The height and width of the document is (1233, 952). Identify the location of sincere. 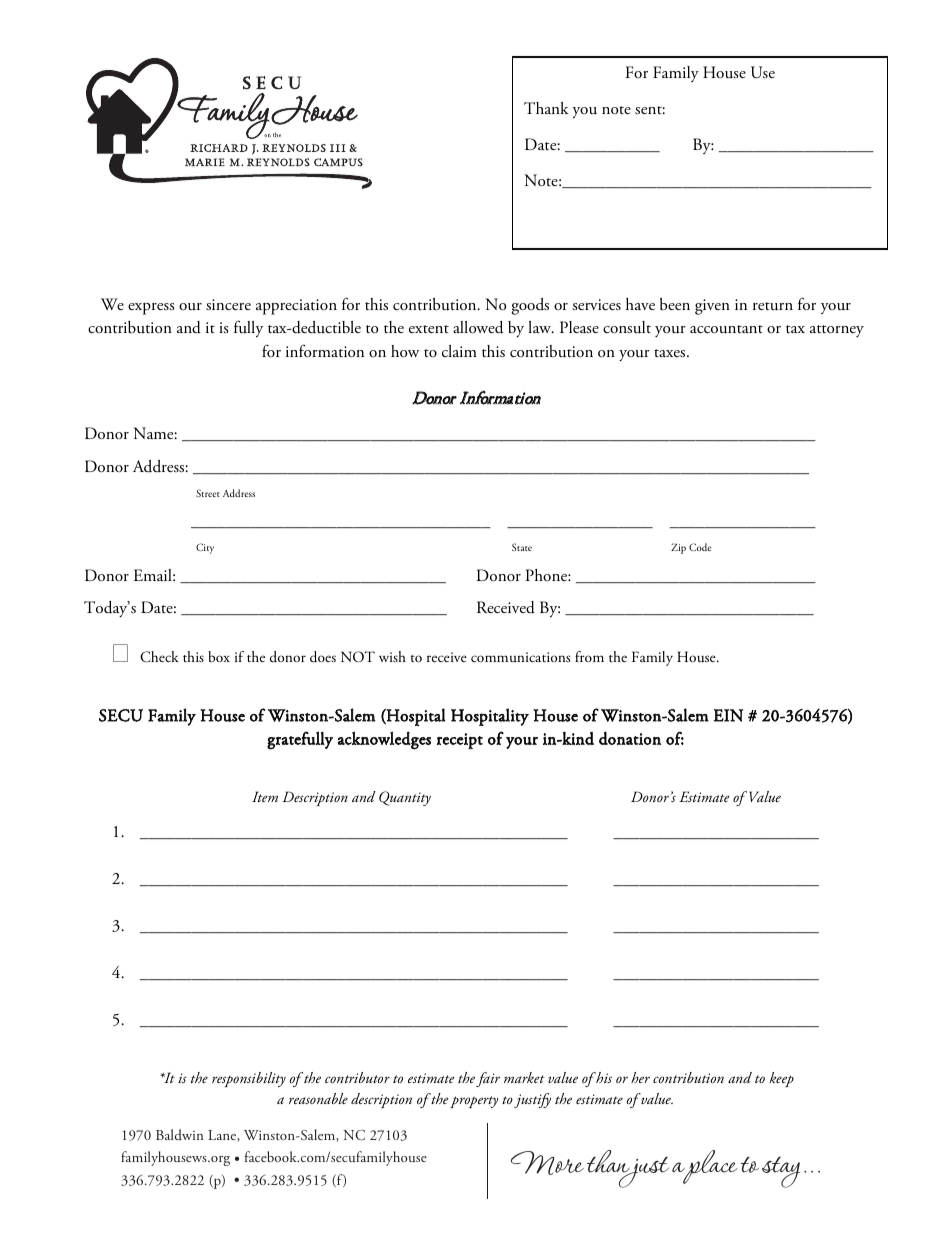
(228, 304).
